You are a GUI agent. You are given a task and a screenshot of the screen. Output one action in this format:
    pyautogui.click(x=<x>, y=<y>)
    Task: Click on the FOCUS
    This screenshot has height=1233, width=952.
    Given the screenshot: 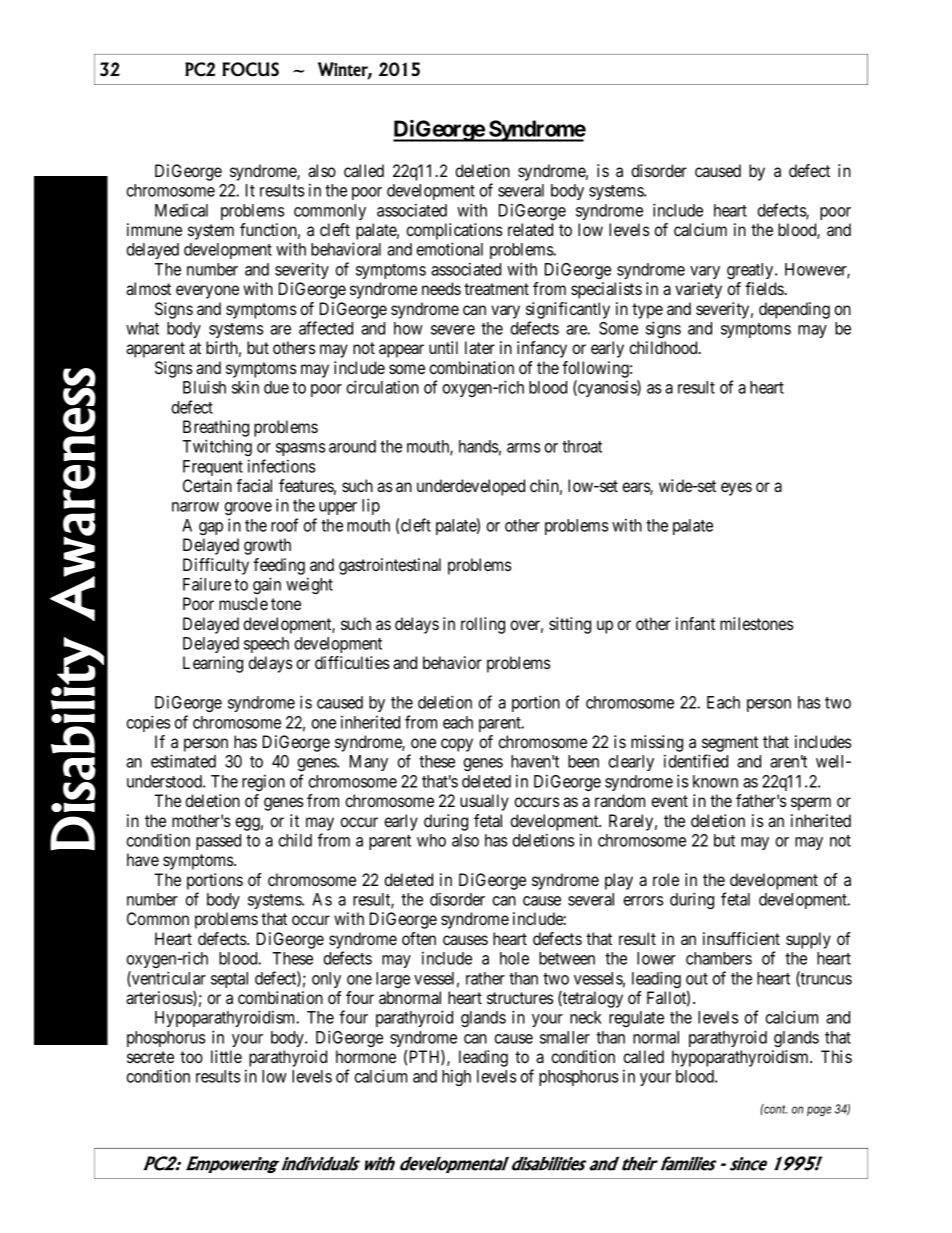 What is the action you would take?
    pyautogui.click(x=250, y=69)
